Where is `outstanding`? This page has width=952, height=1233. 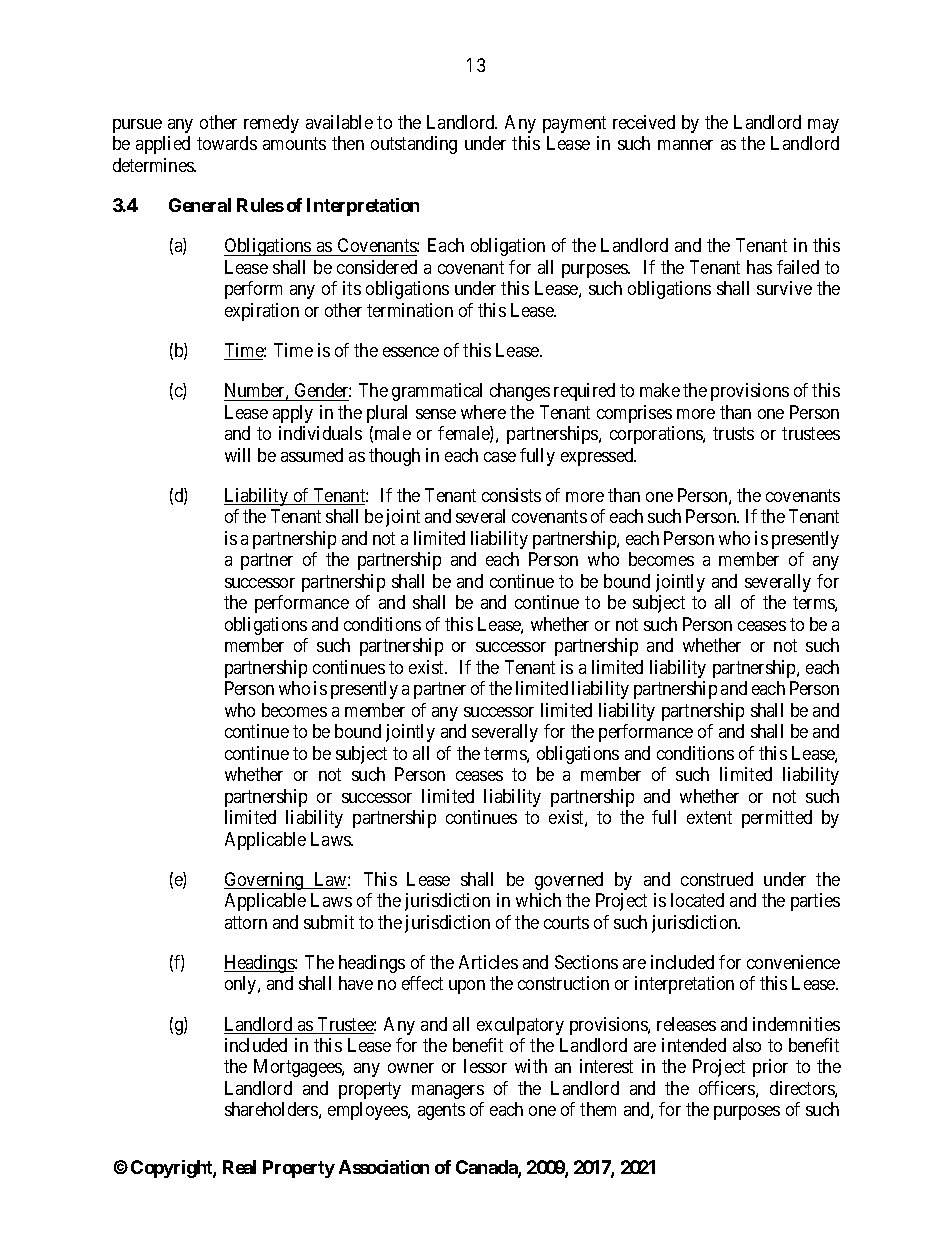
outstanding is located at coordinates (414, 145).
